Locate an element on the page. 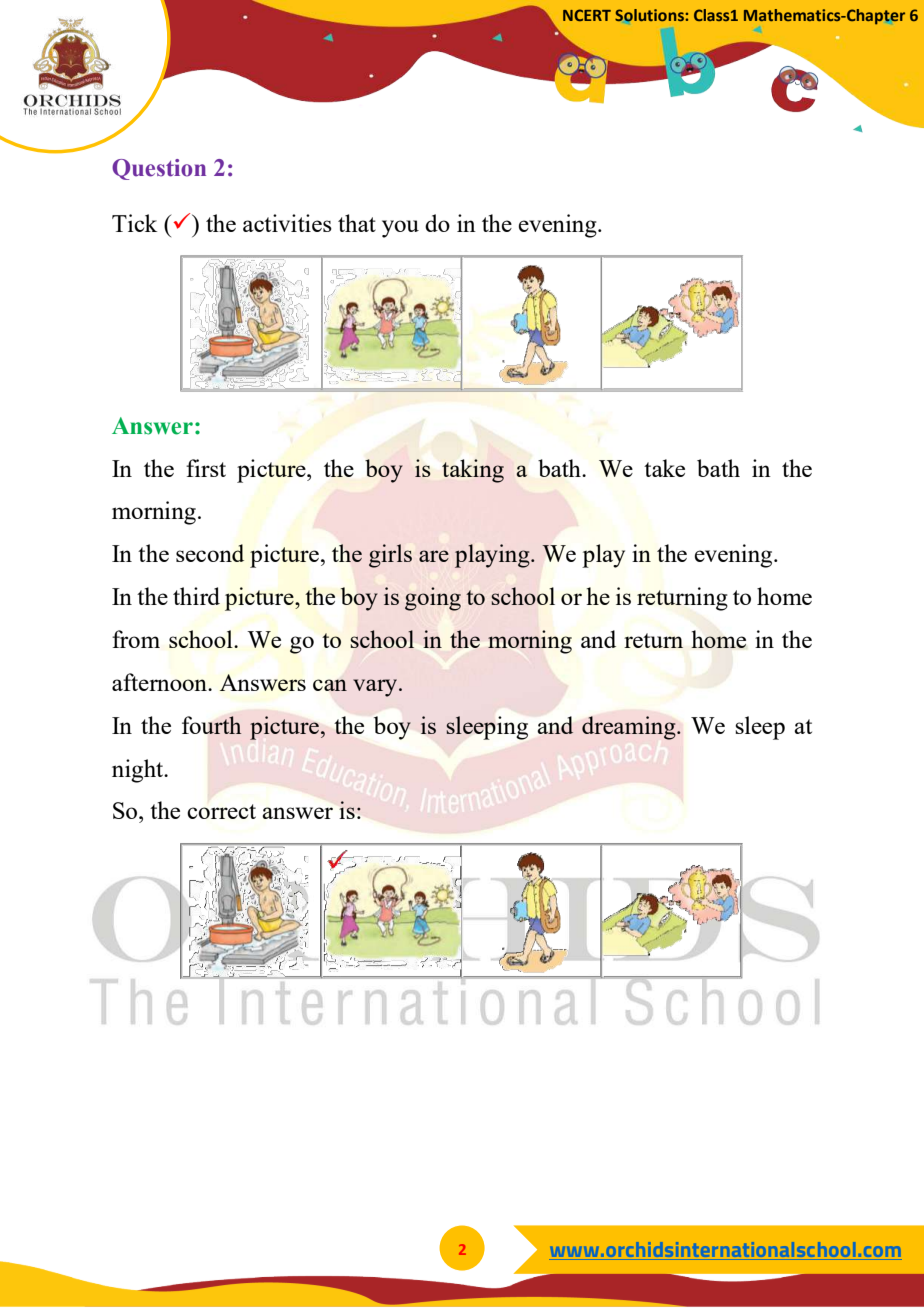 Image resolution: width=924 pixels, height=1308 pixels. taking is located at coordinates (473, 471).
